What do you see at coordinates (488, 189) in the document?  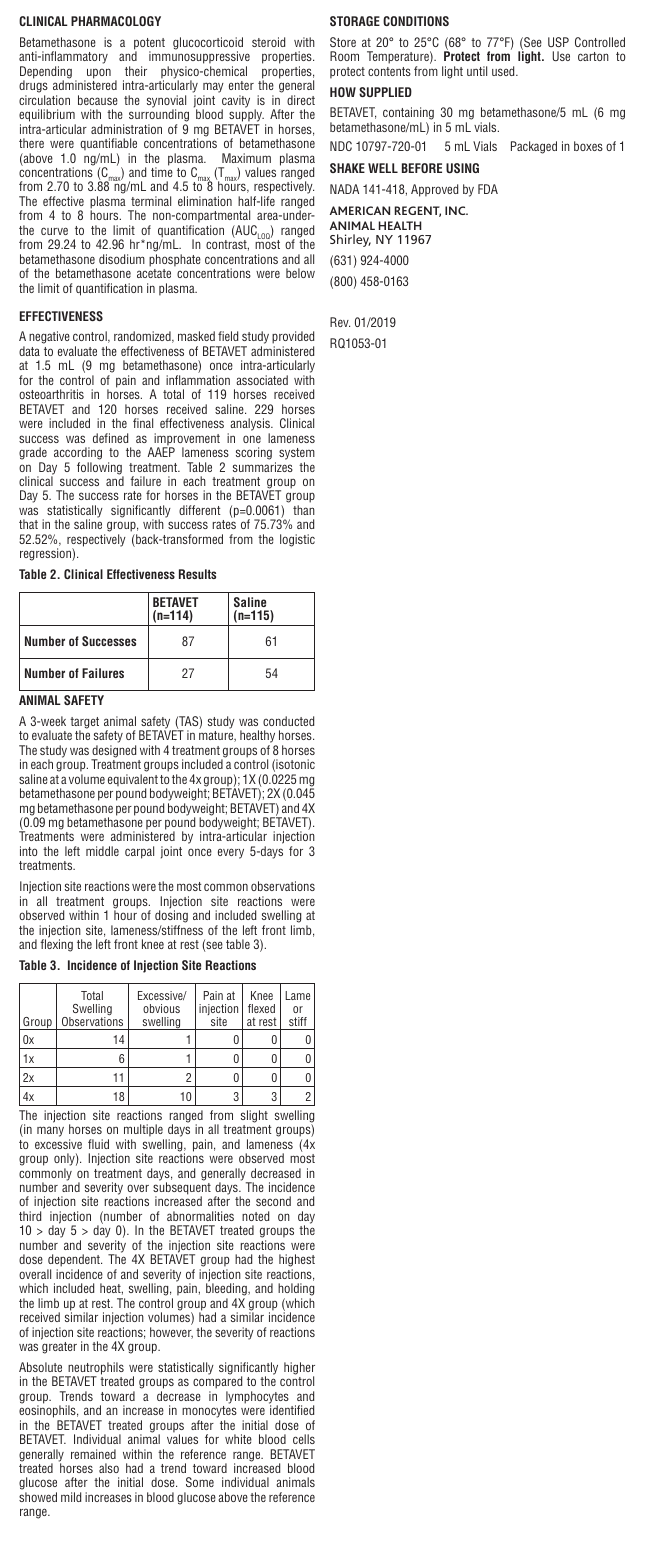 I see `FDA` at bounding box center [488, 189].
